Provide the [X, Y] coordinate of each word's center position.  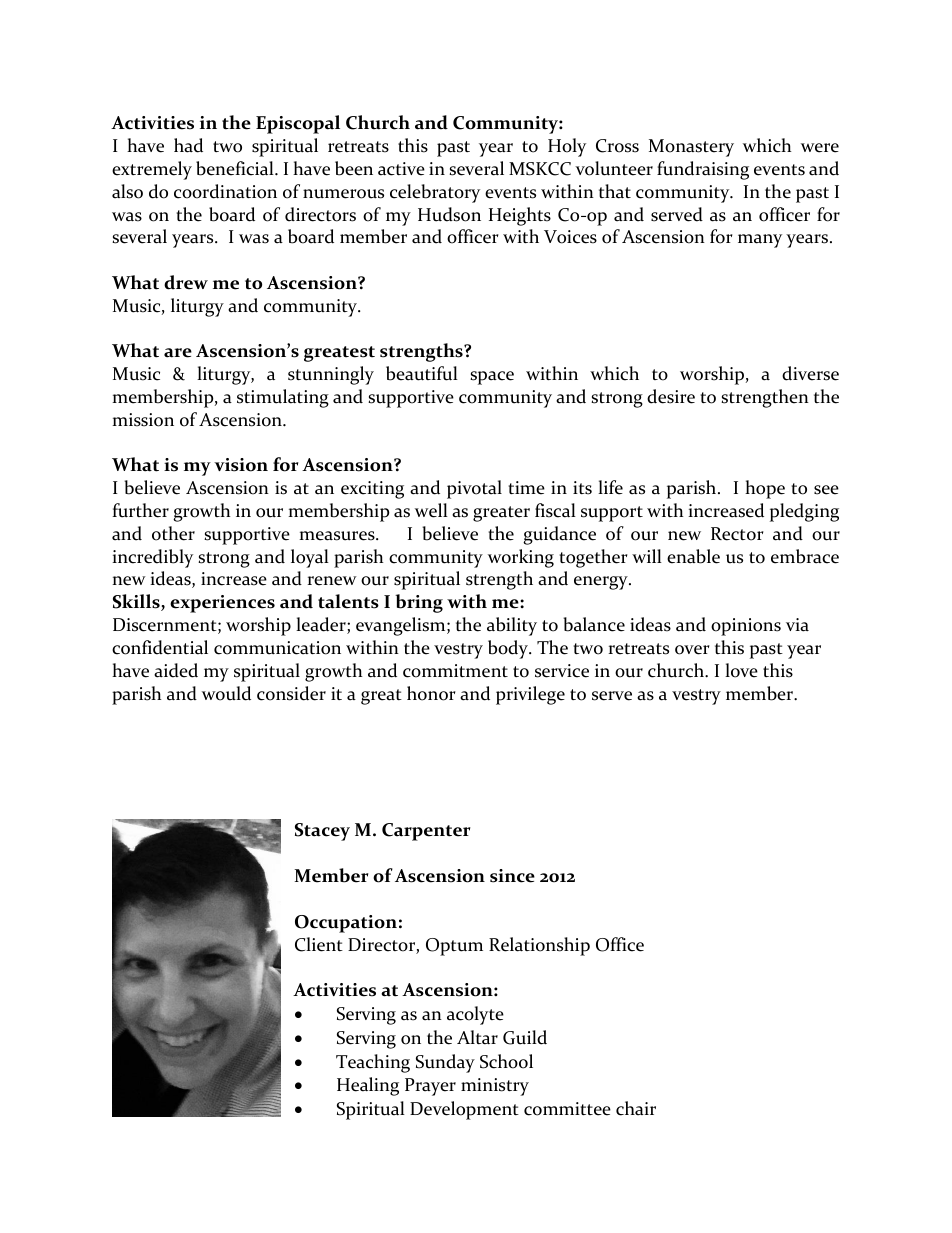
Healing [368, 1086]
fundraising [703, 170]
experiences [222, 604]
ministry [495, 1087]
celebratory [435, 193]
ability [512, 626]
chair [636, 1108]
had [188, 145]
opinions [746, 627]
